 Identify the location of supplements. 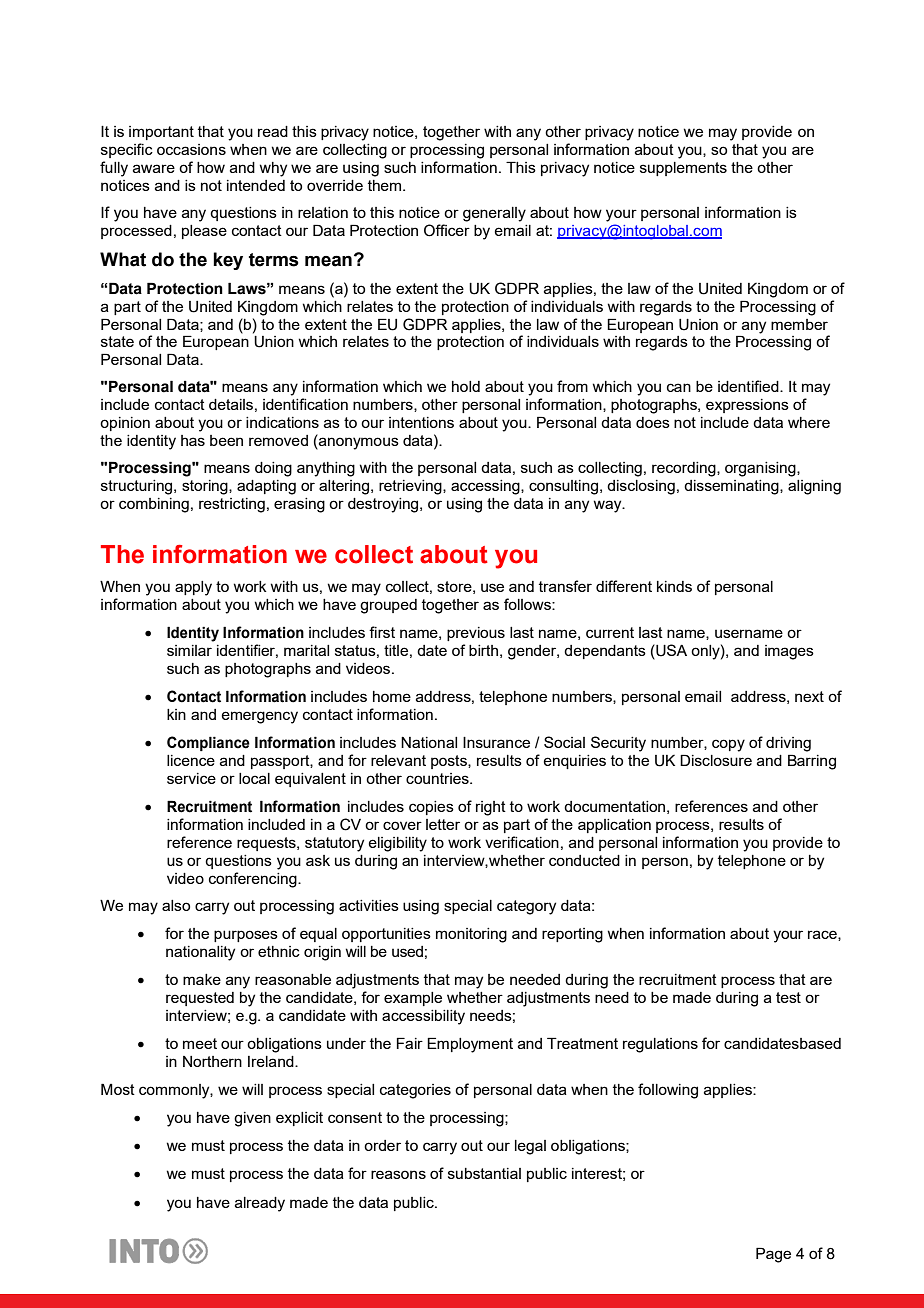
(683, 169).
